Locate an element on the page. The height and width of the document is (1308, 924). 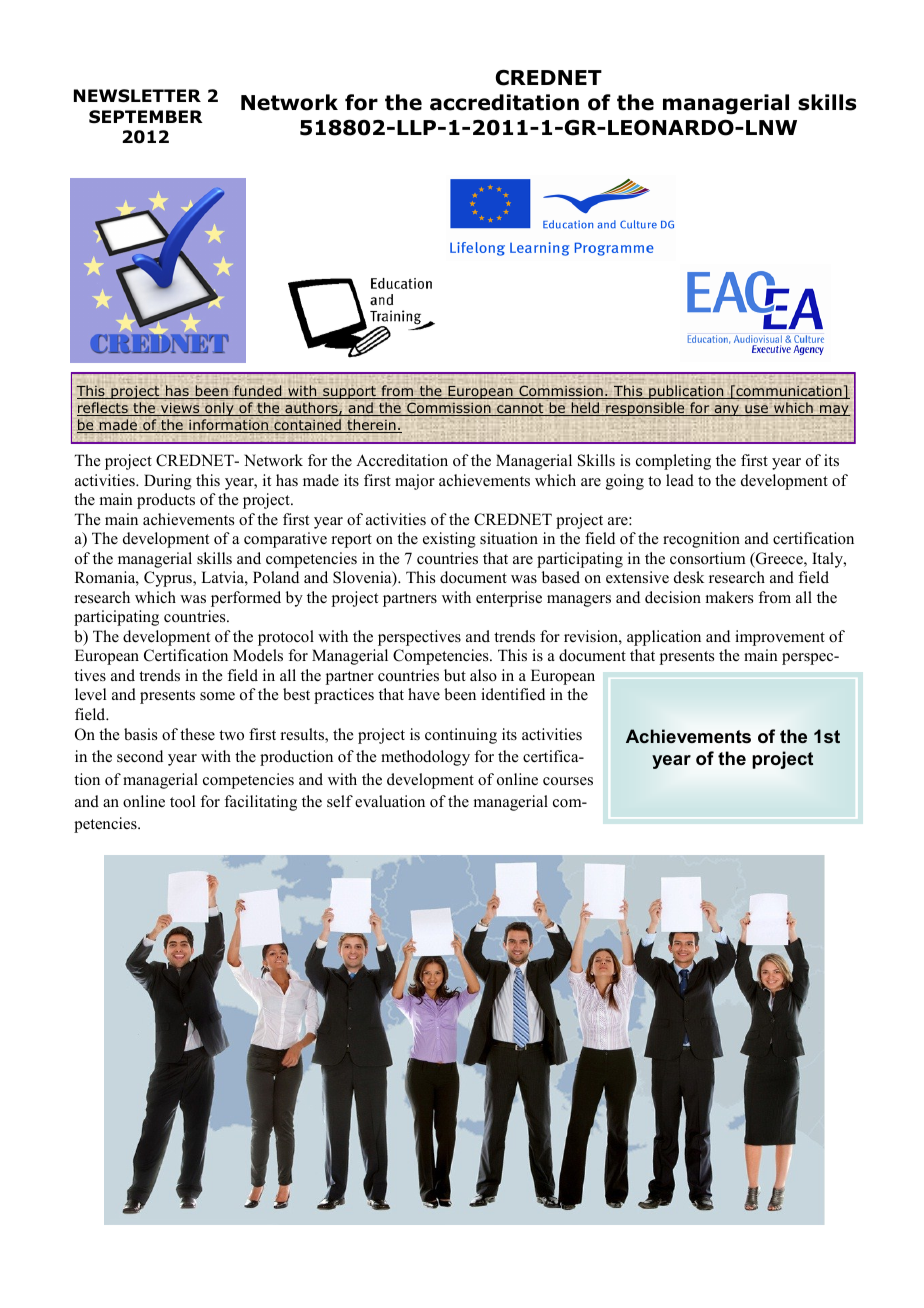
consortium is located at coordinates (708, 558).
